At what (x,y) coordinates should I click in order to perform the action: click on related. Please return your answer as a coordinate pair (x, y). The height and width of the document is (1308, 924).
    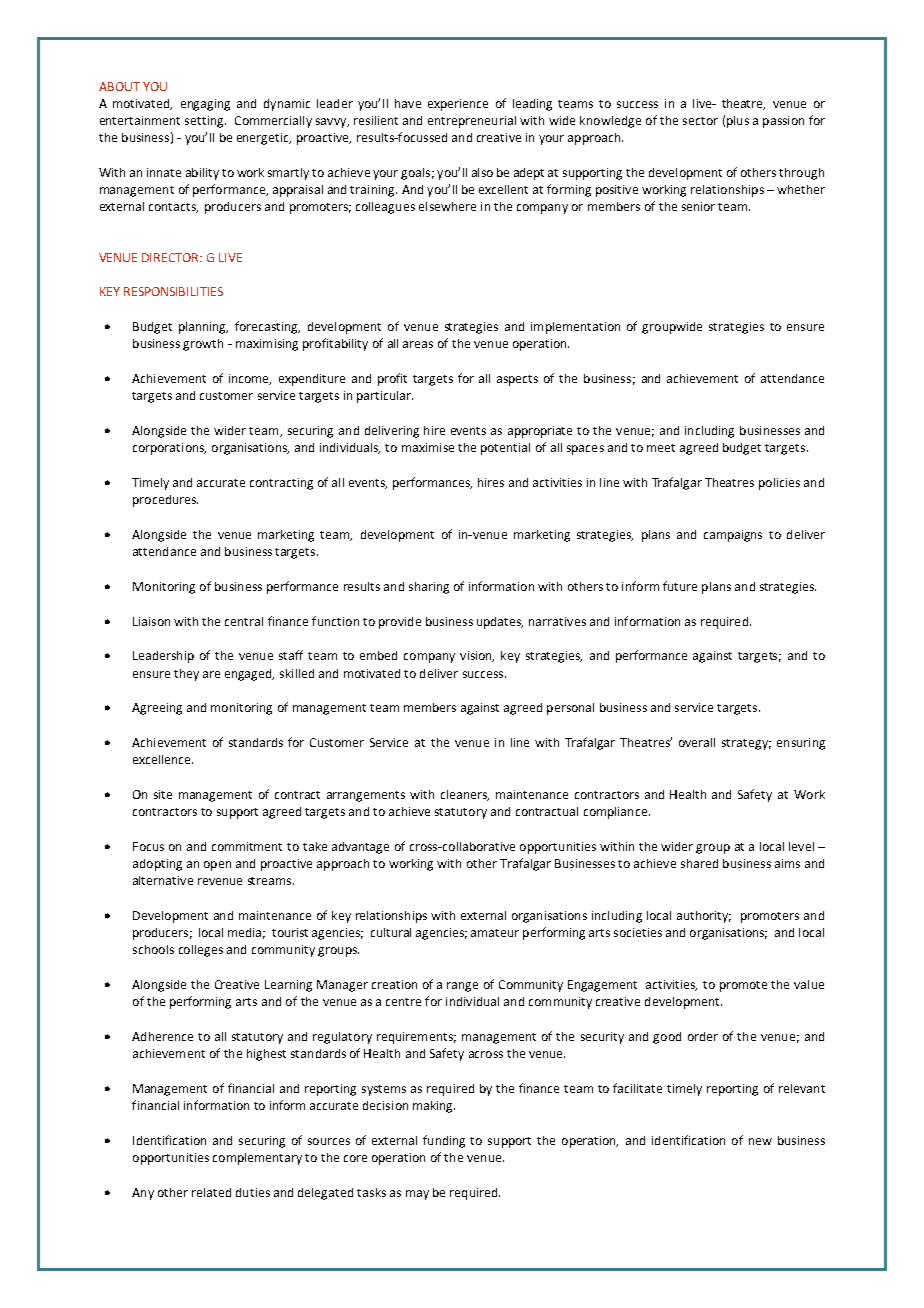
    Looking at the image, I should click on (211, 1192).
